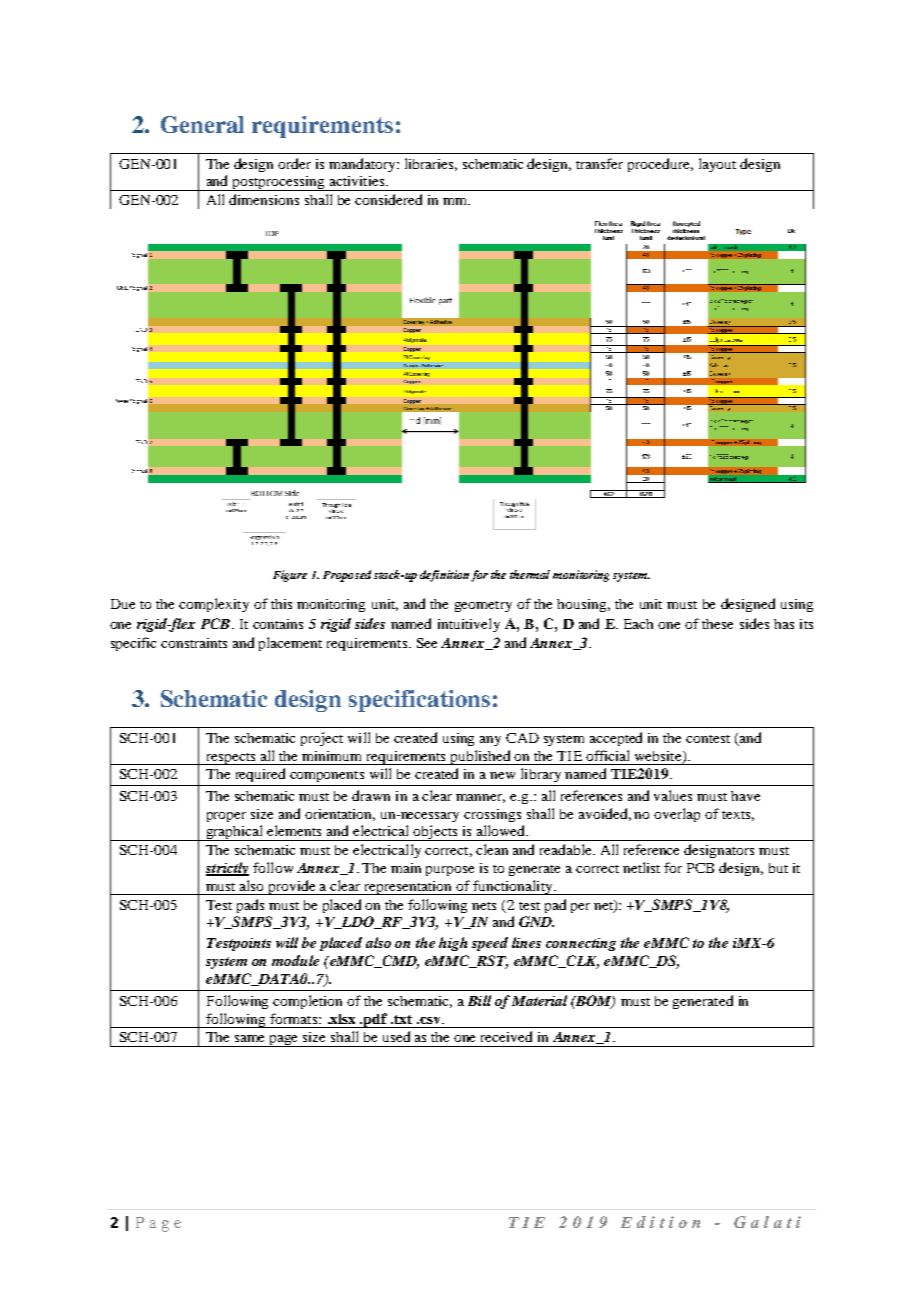 This image has width=924, height=1308. I want to click on same, so click(249, 1038).
